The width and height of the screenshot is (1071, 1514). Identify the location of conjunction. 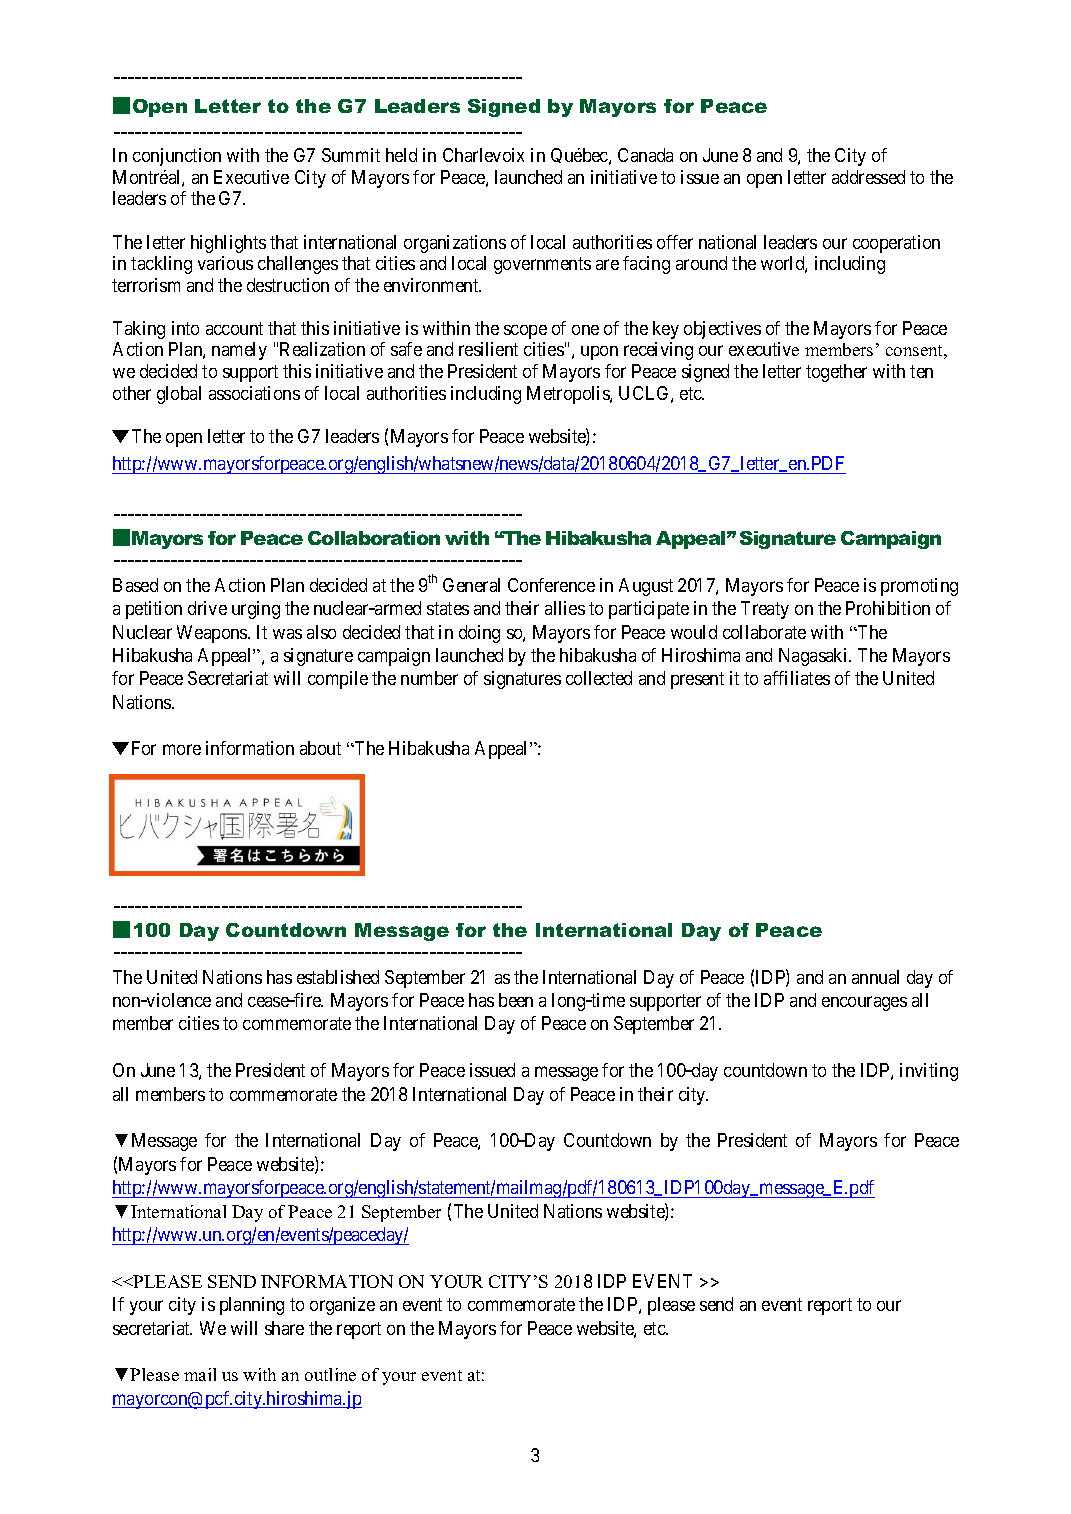
(177, 157).
